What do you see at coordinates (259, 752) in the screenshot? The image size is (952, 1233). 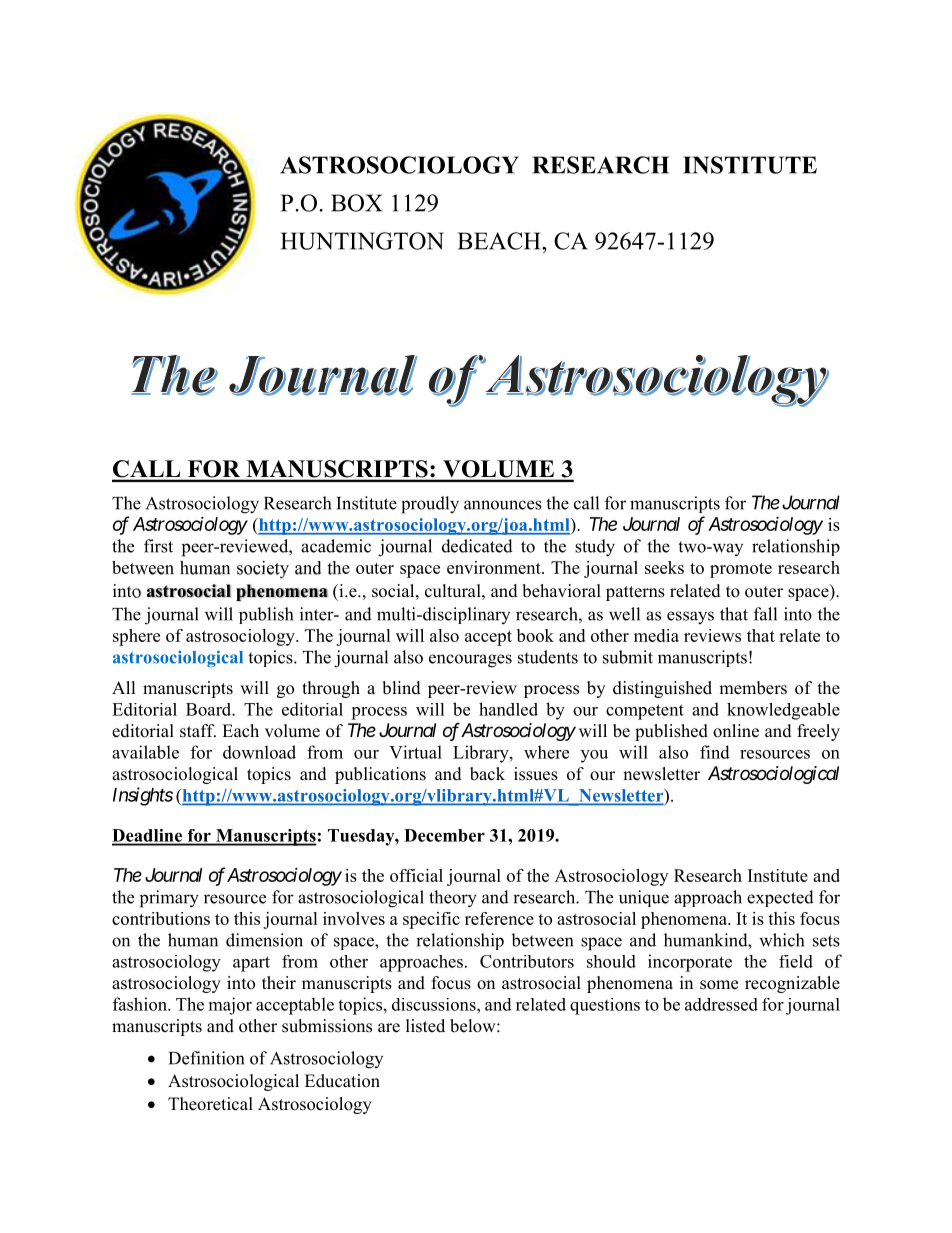 I see `download` at bounding box center [259, 752].
